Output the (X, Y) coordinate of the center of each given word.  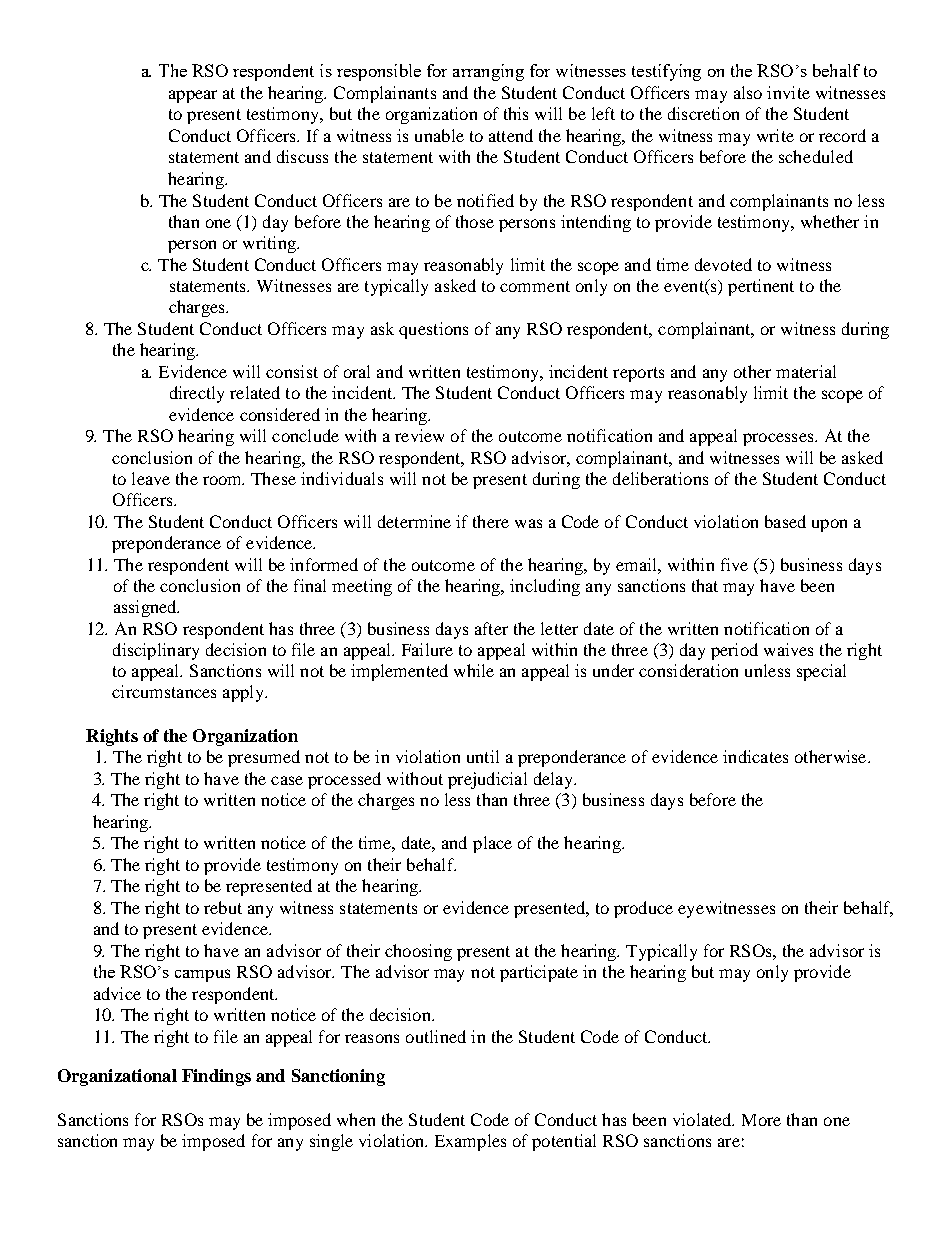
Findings (216, 1077)
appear (193, 96)
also (748, 92)
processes (779, 439)
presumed (264, 758)
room (223, 480)
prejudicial (487, 780)
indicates (755, 756)
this (516, 113)
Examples (470, 1142)
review (419, 435)
